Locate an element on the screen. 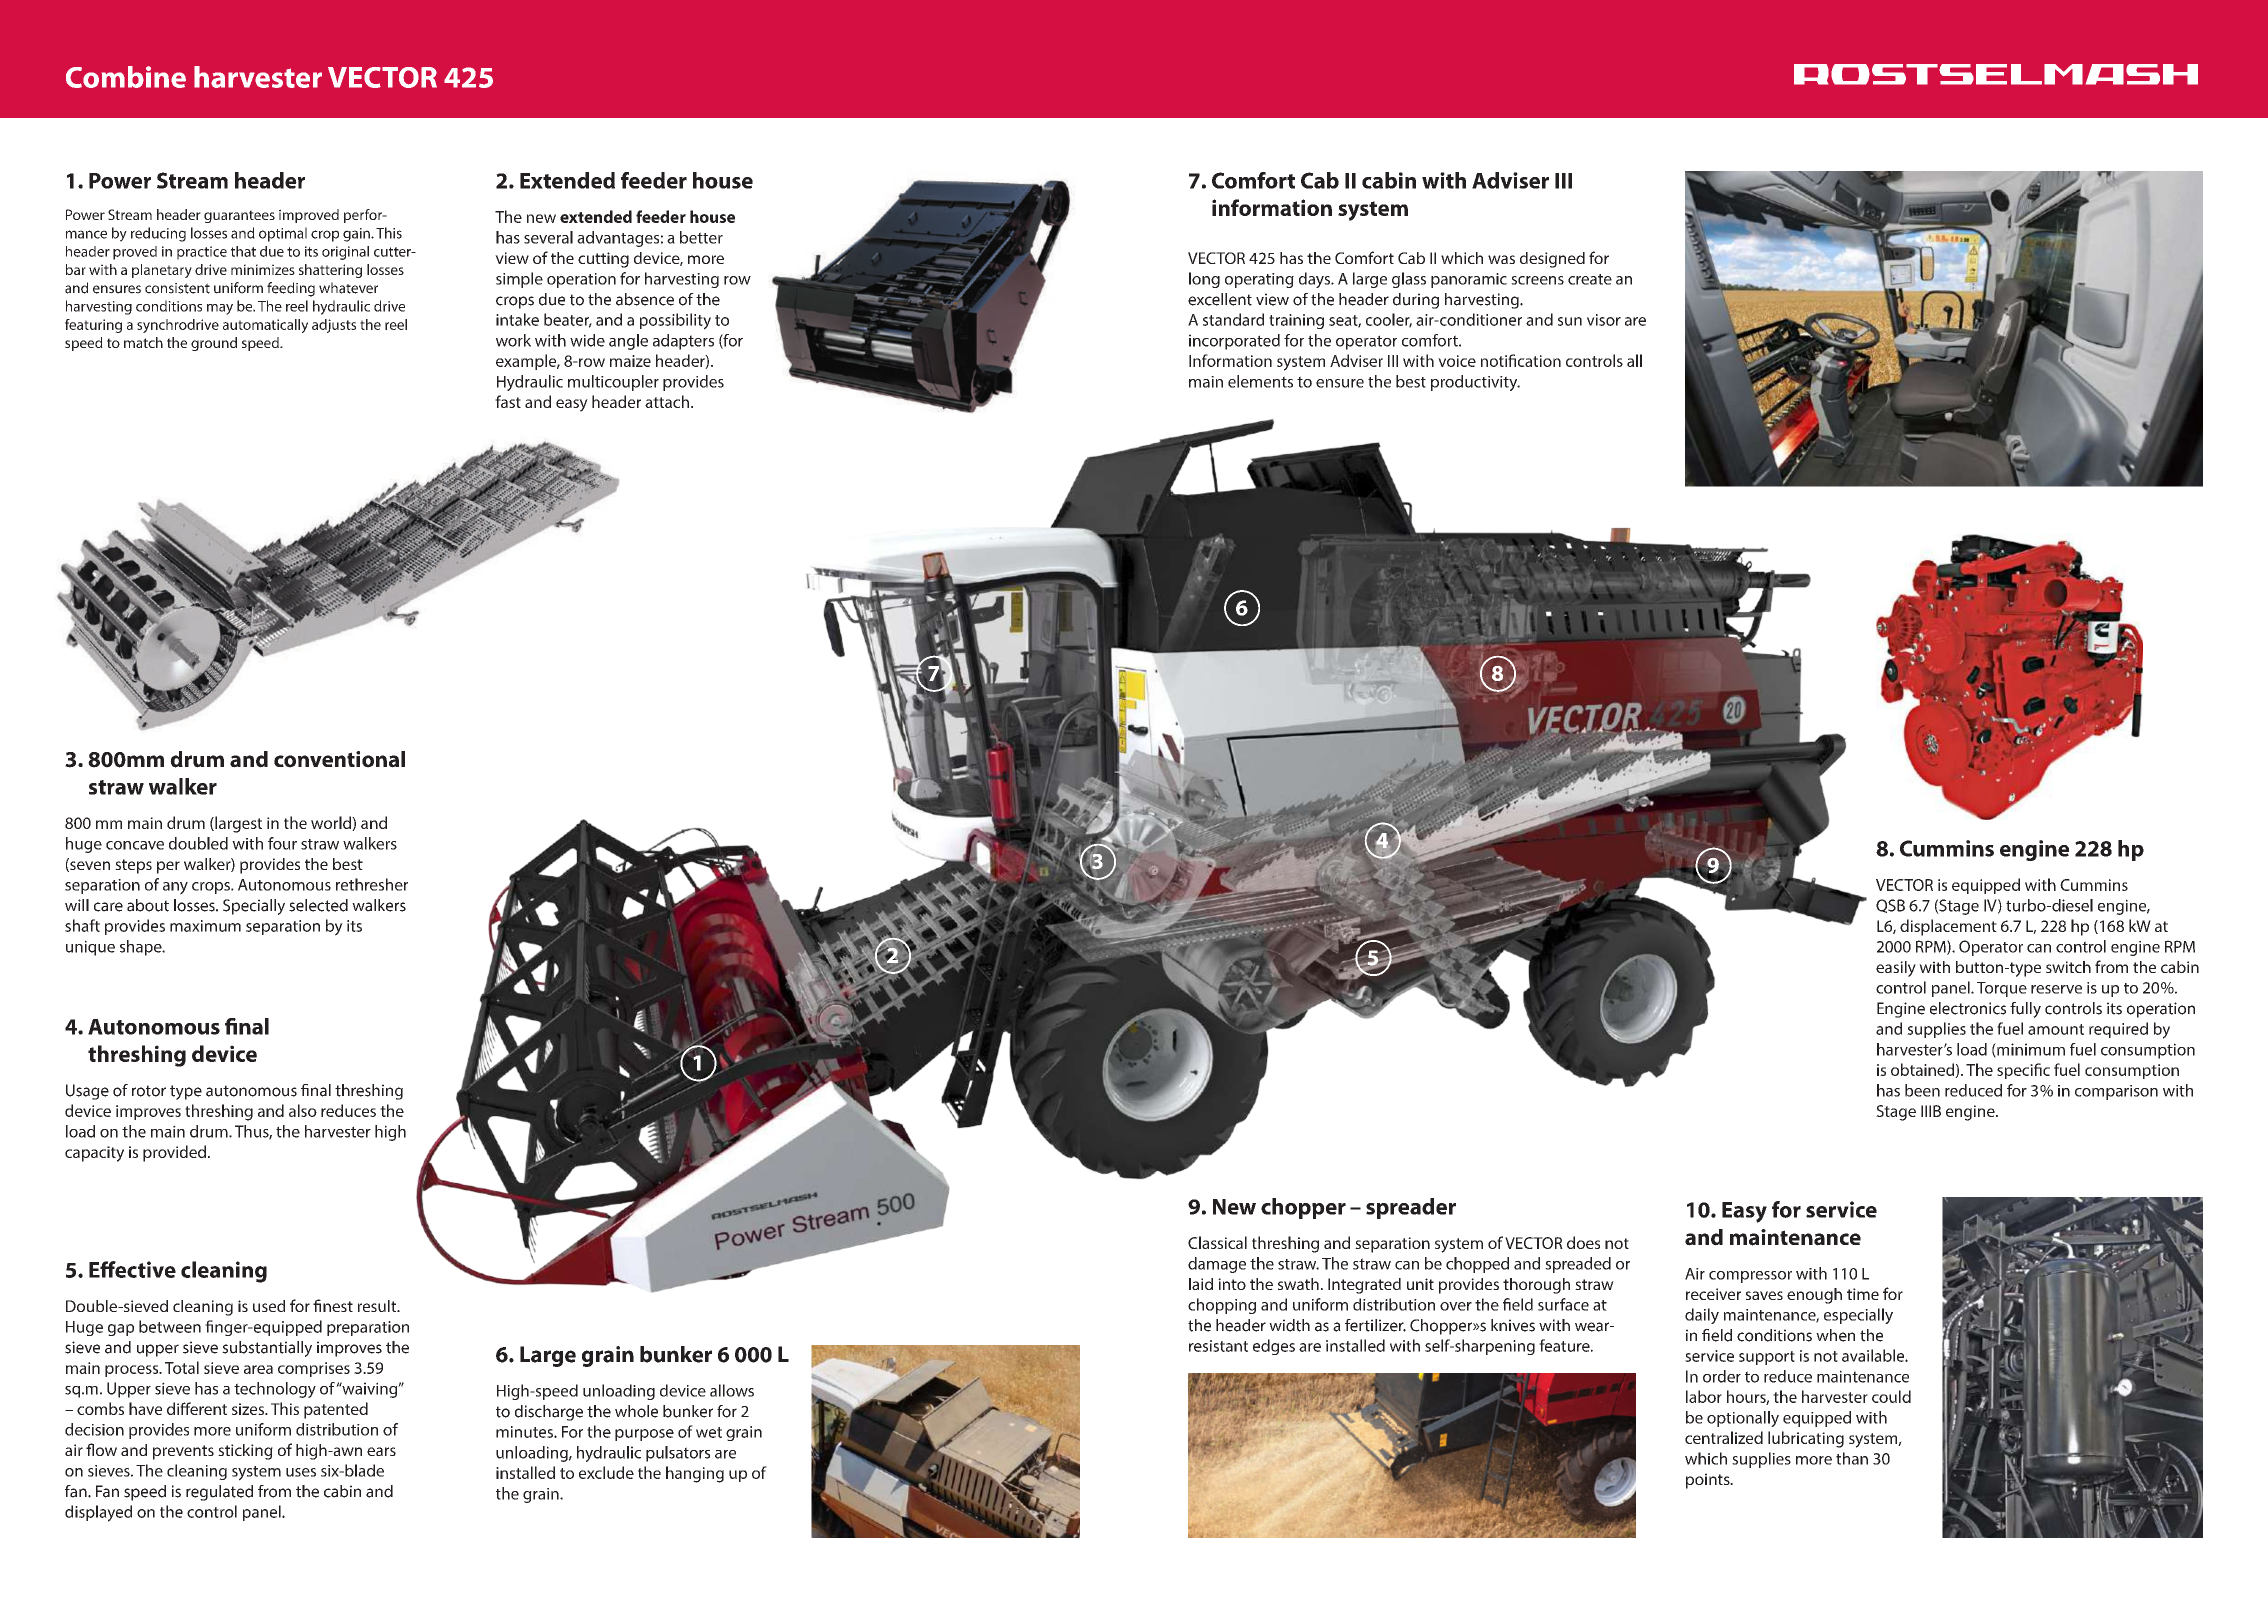 The height and width of the screenshot is (1603, 2268). displacement is located at coordinates (1948, 927).
